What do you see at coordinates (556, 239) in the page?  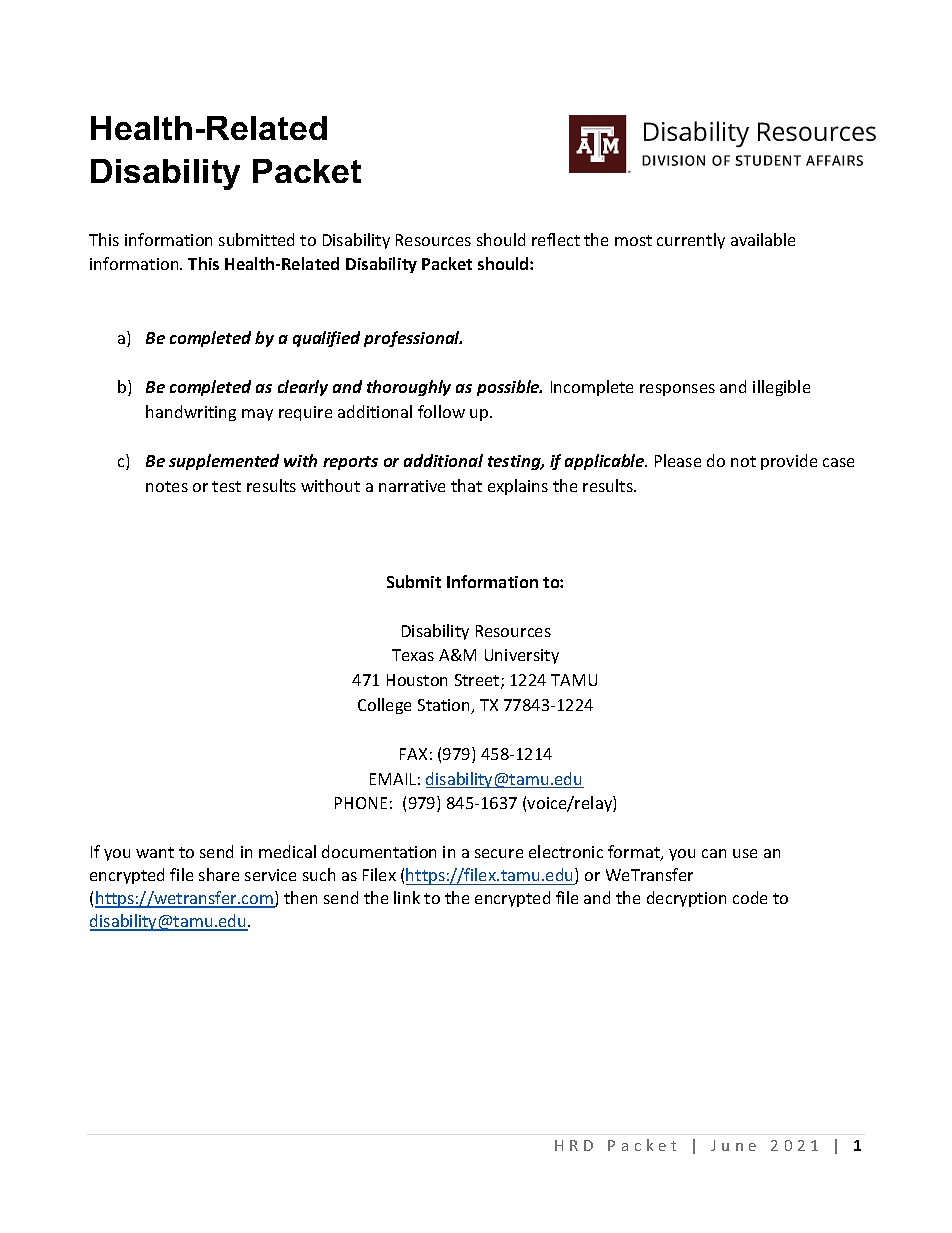 I see `reflect` at bounding box center [556, 239].
